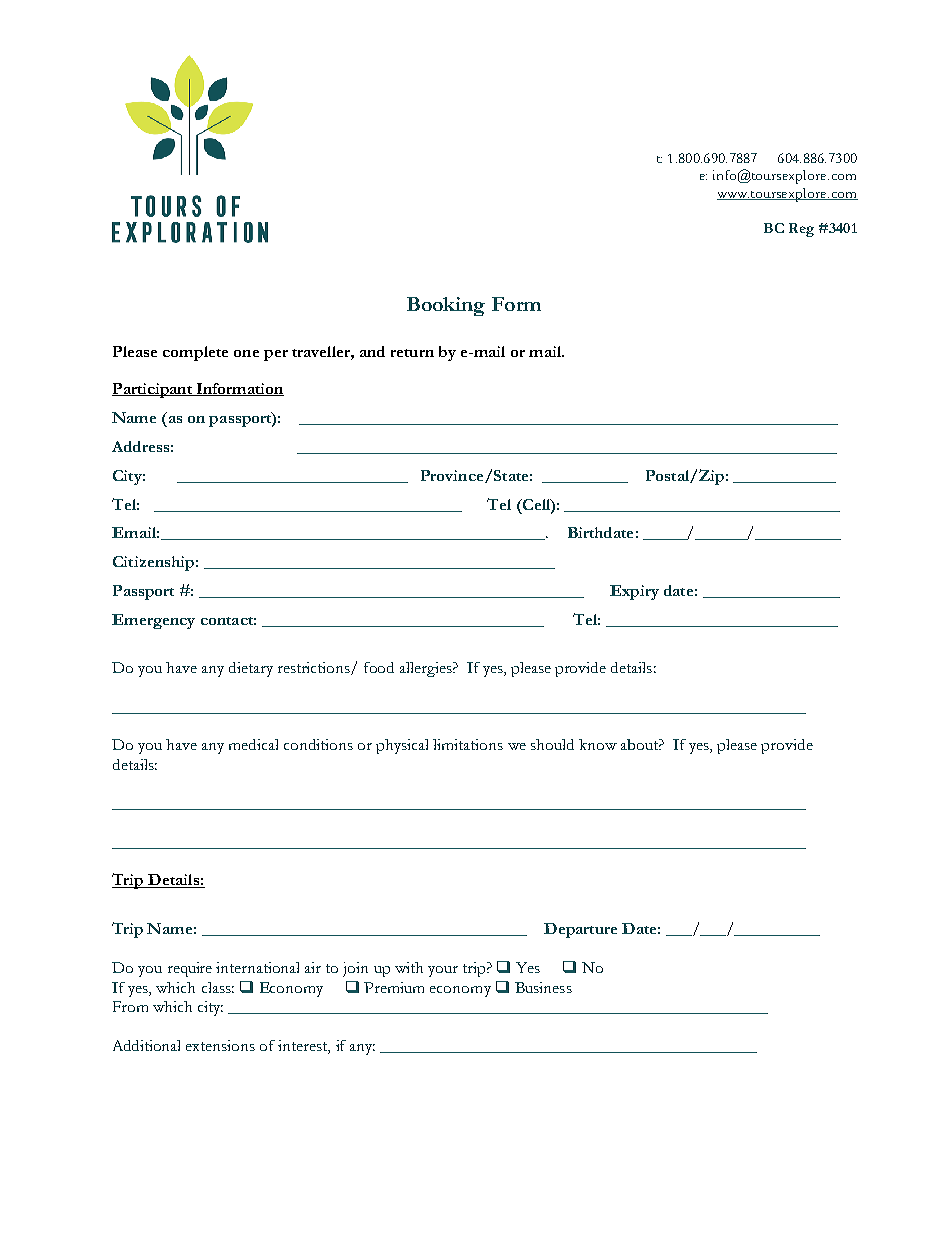 Image resolution: width=952 pixels, height=1233 pixels. Describe the element at coordinates (801, 230) in the screenshot. I see `Reg` at that location.
